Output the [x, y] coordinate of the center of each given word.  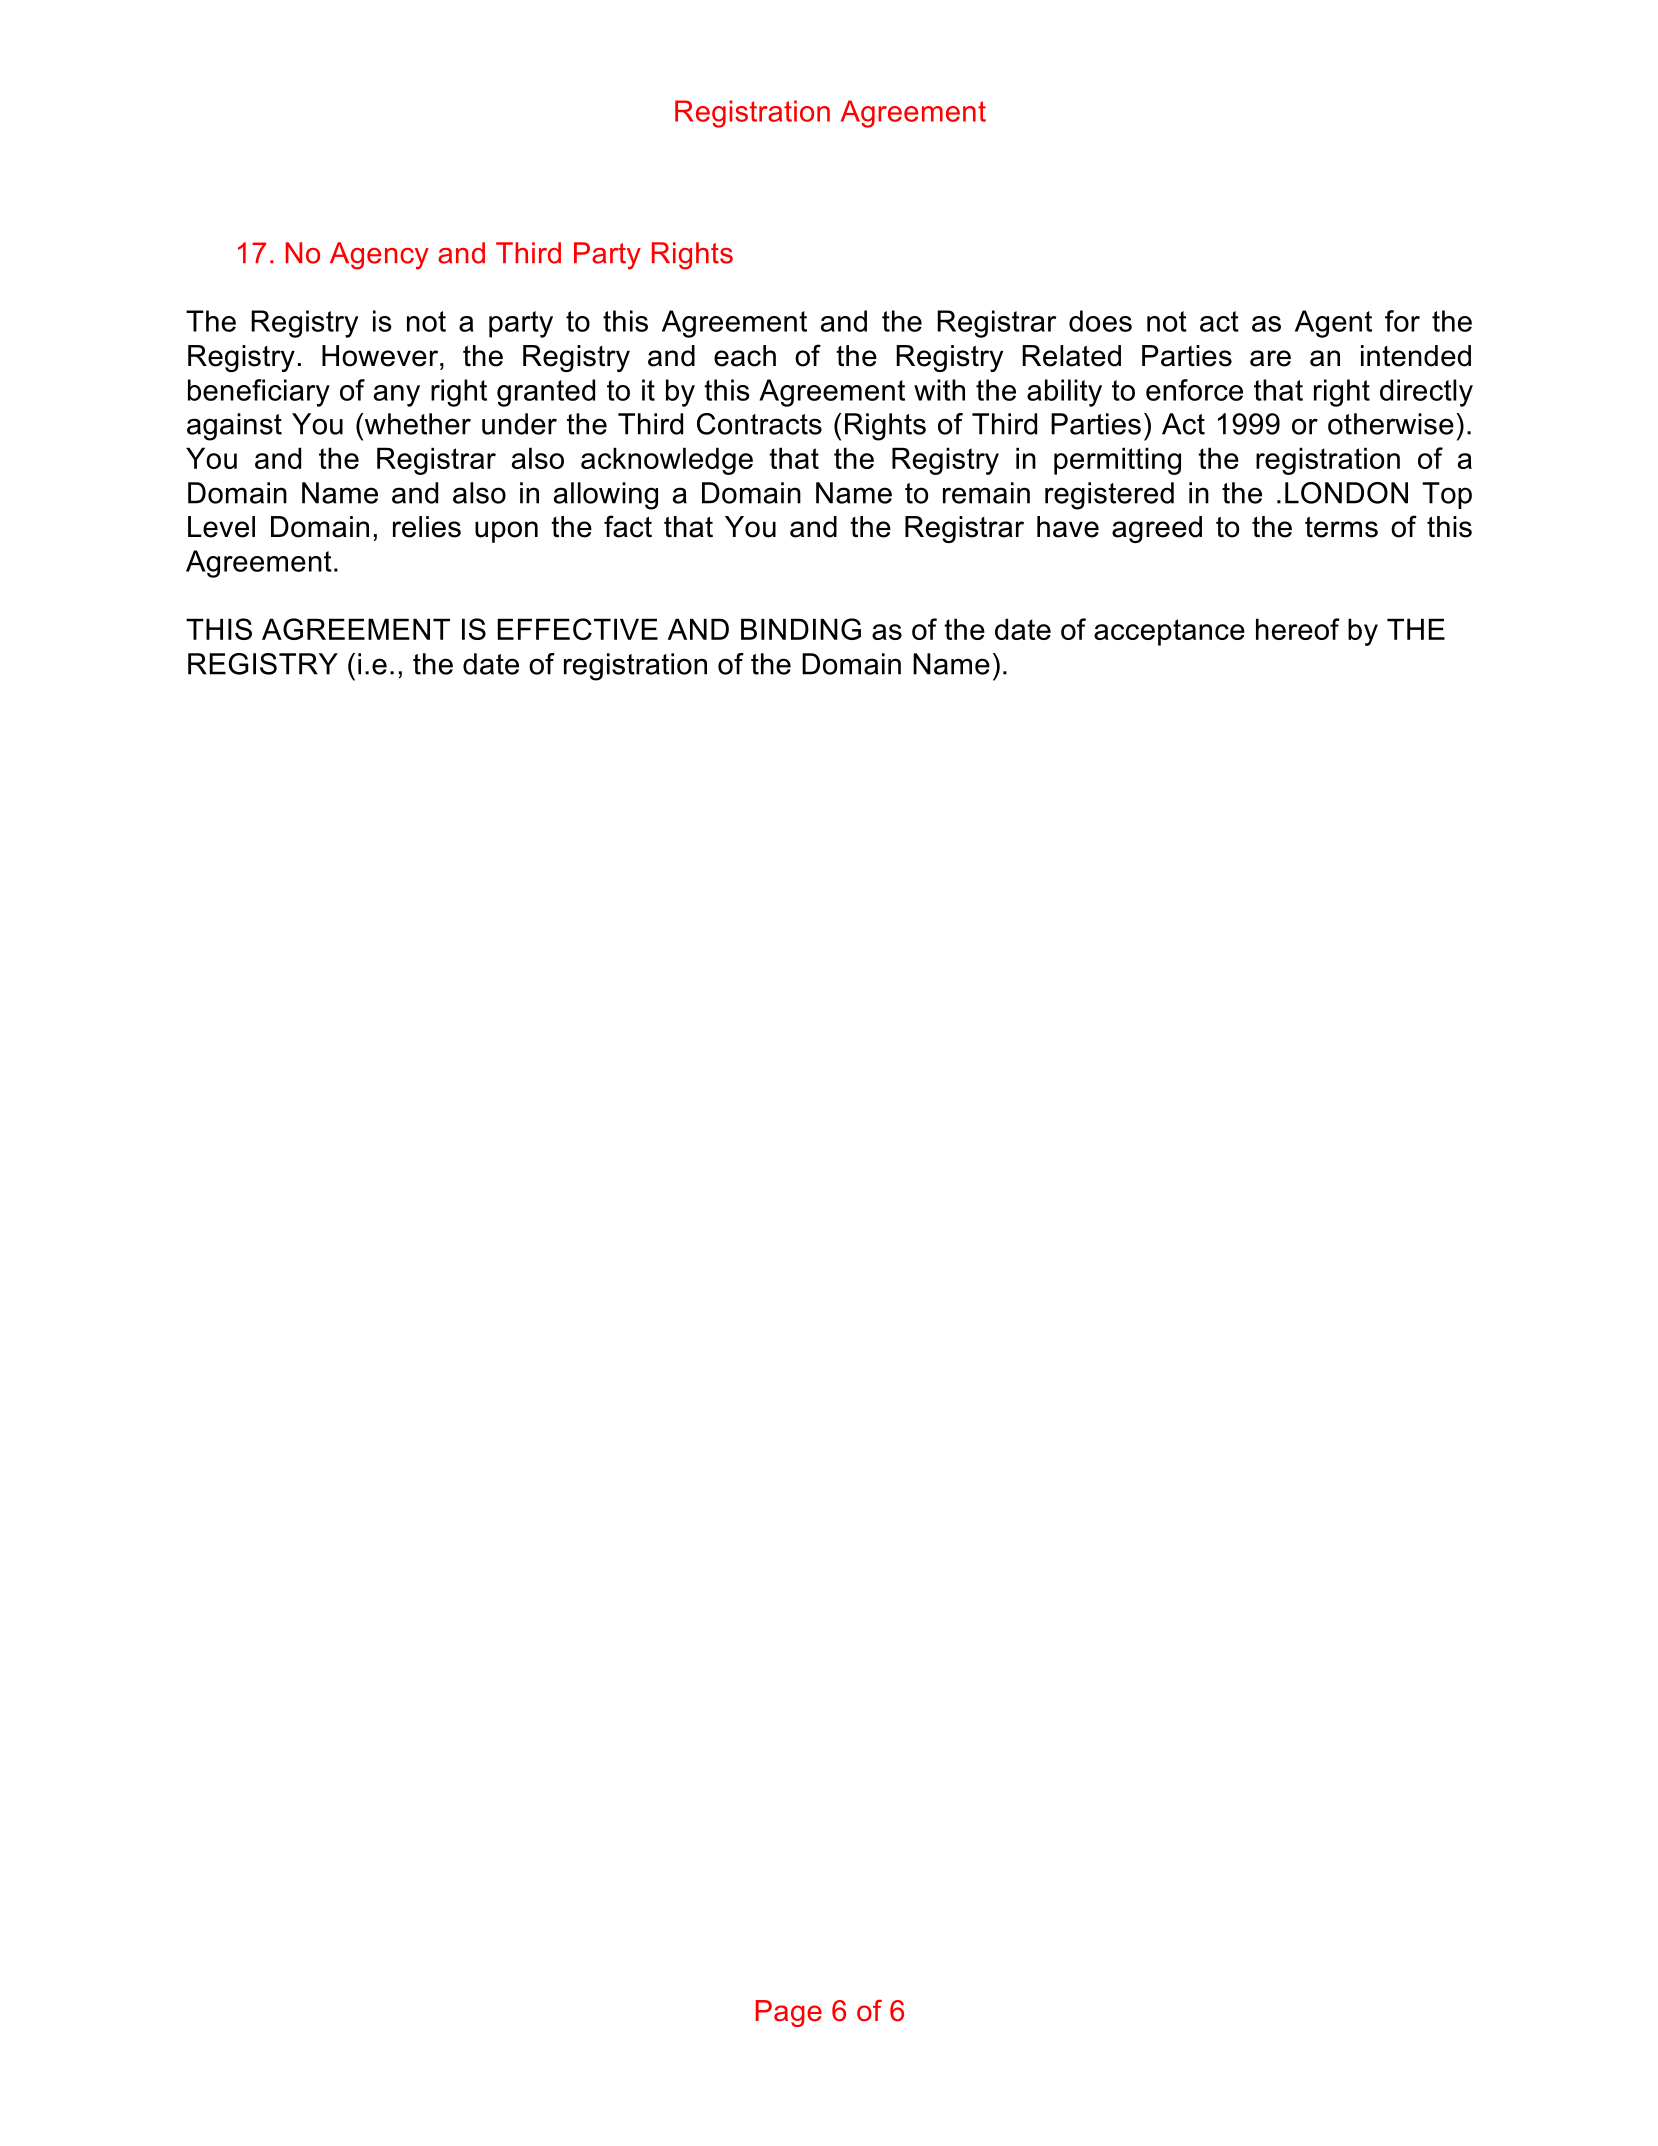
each [745, 356]
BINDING [801, 629]
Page [789, 2013]
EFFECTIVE [578, 629]
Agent [1333, 324]
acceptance [1169, 632]
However [381, 356]
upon [506, 532]
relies [427, 527]
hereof [1298, 629]
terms [1341, 527]
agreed [1157, 529]
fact [628, 526]
